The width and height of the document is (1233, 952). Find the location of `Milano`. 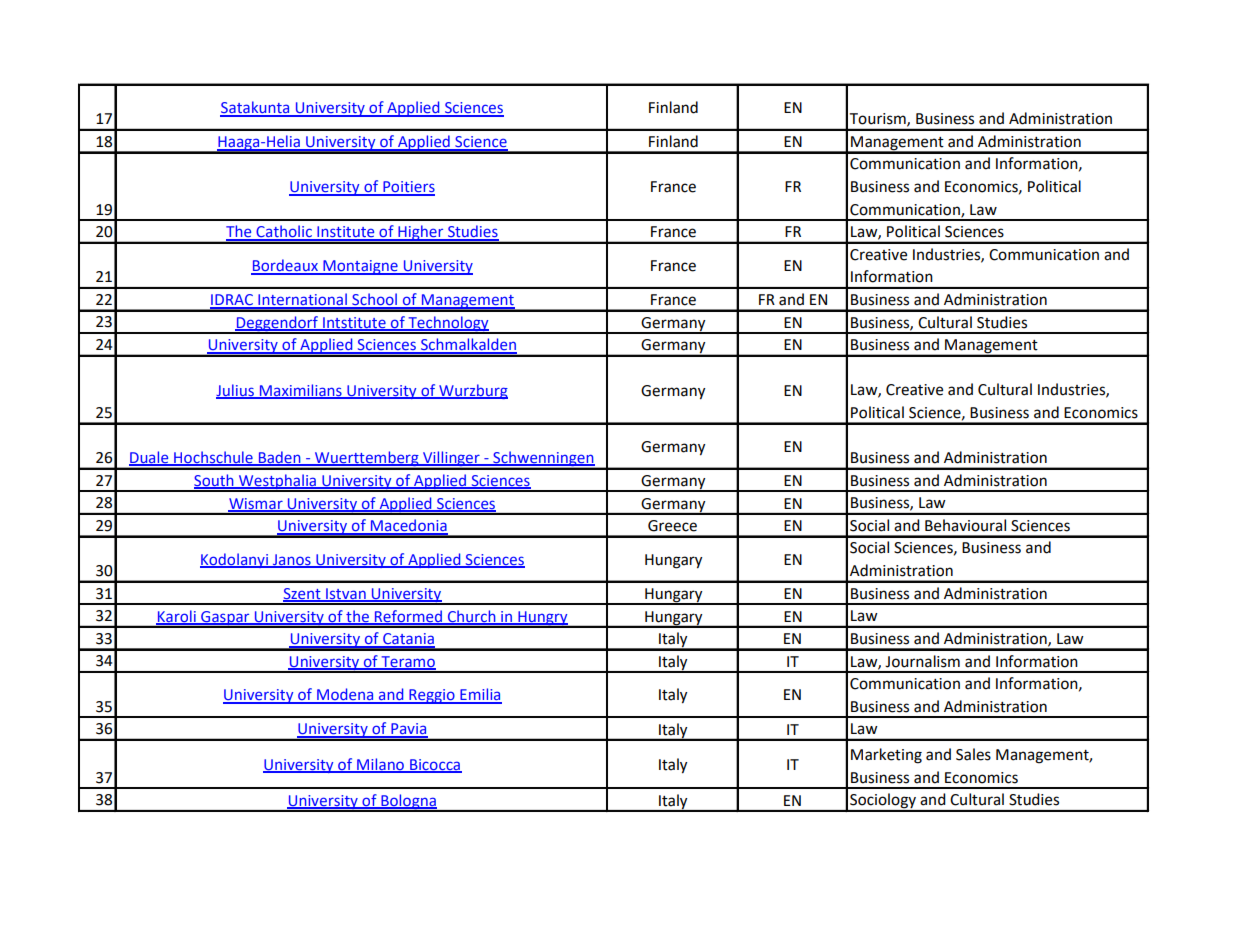

Milano is located at coordinates (380, 765).
